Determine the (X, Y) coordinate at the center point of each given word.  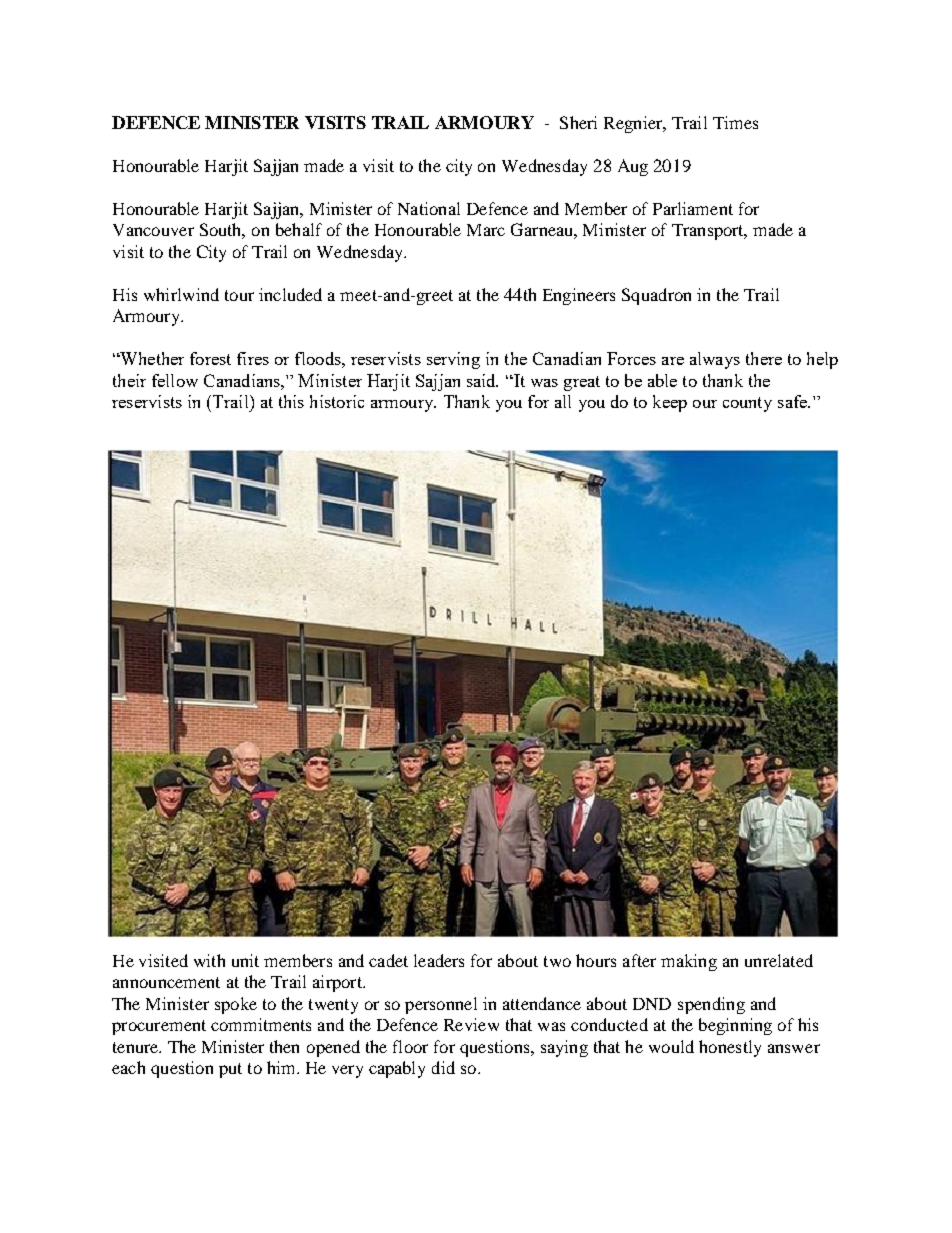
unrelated (779, 960)
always (715, 360)
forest (210, 358)
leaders (439, 960)
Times (735, 122)
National (429, 208)
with (209, 960)
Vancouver (153, 230)
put (230, 1070)
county (747, 404)
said (482, 380)
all (563, 401)
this (291, 401)
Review (471, 1024)
